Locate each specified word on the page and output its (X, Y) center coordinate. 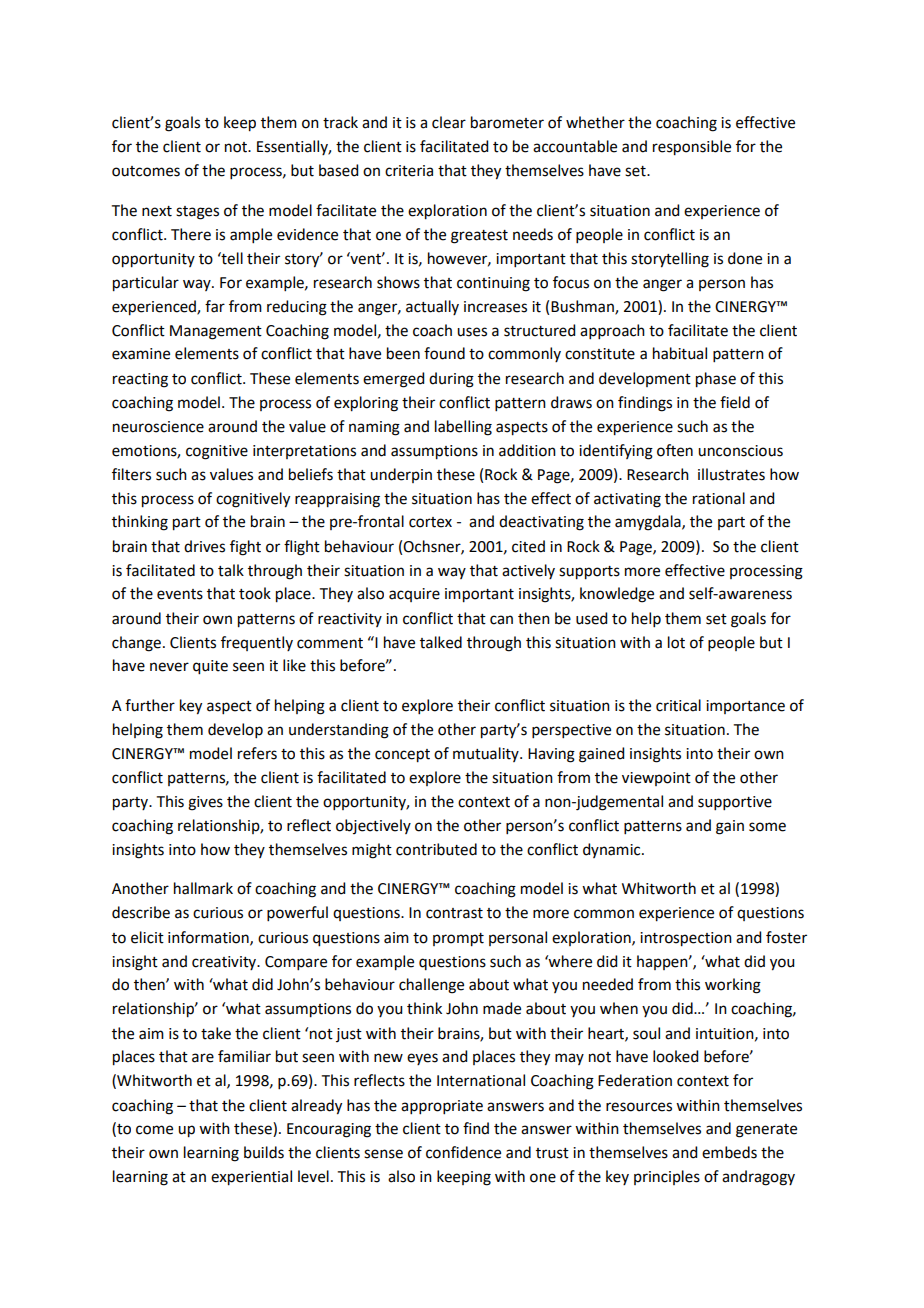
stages (197, 213)
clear (449, 122)
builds (264, 1152)
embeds (729, 1152)
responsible (692, 148)
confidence (463, 1152)
